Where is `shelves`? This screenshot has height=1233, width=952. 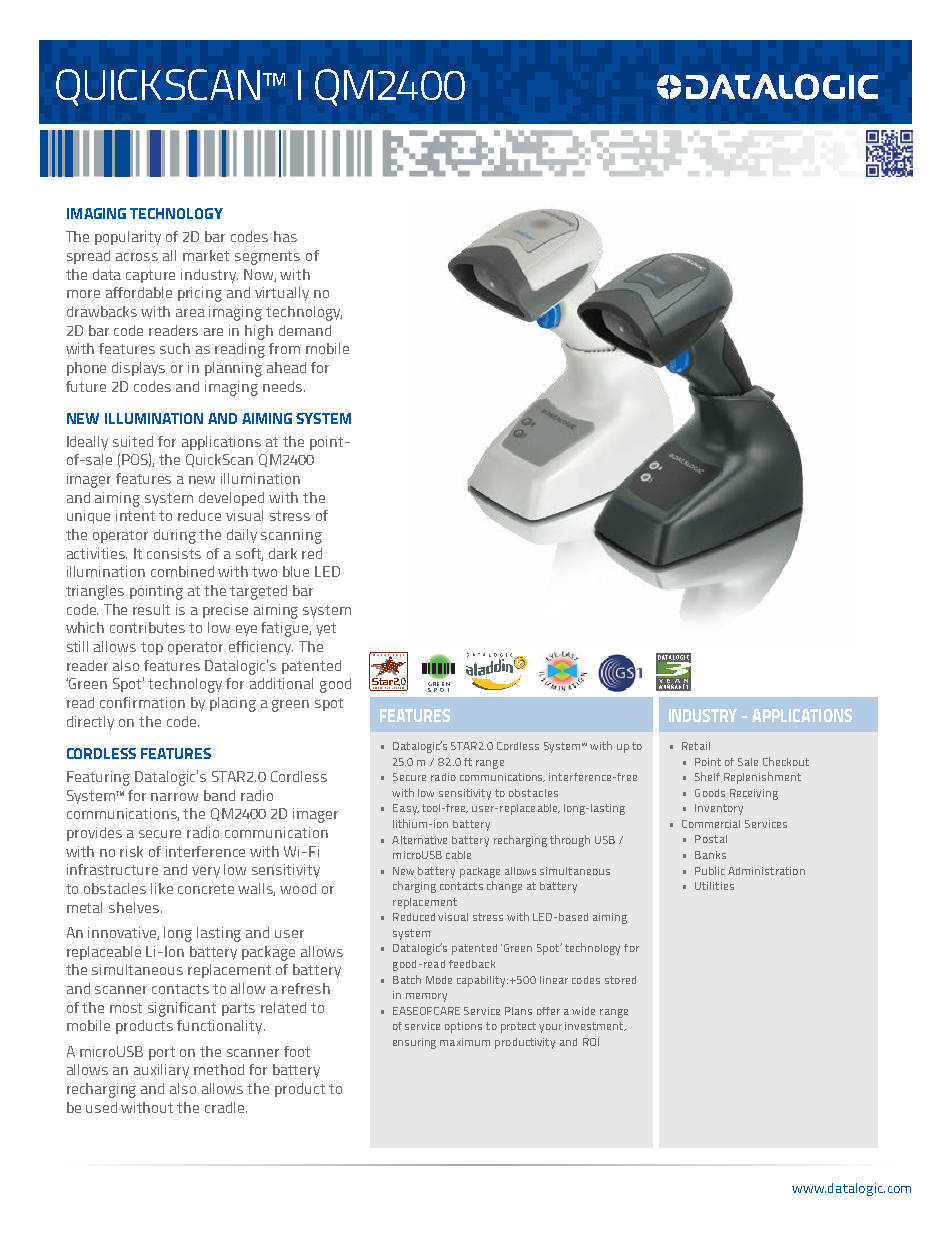
shelves is located at coordinates (134, 907).
